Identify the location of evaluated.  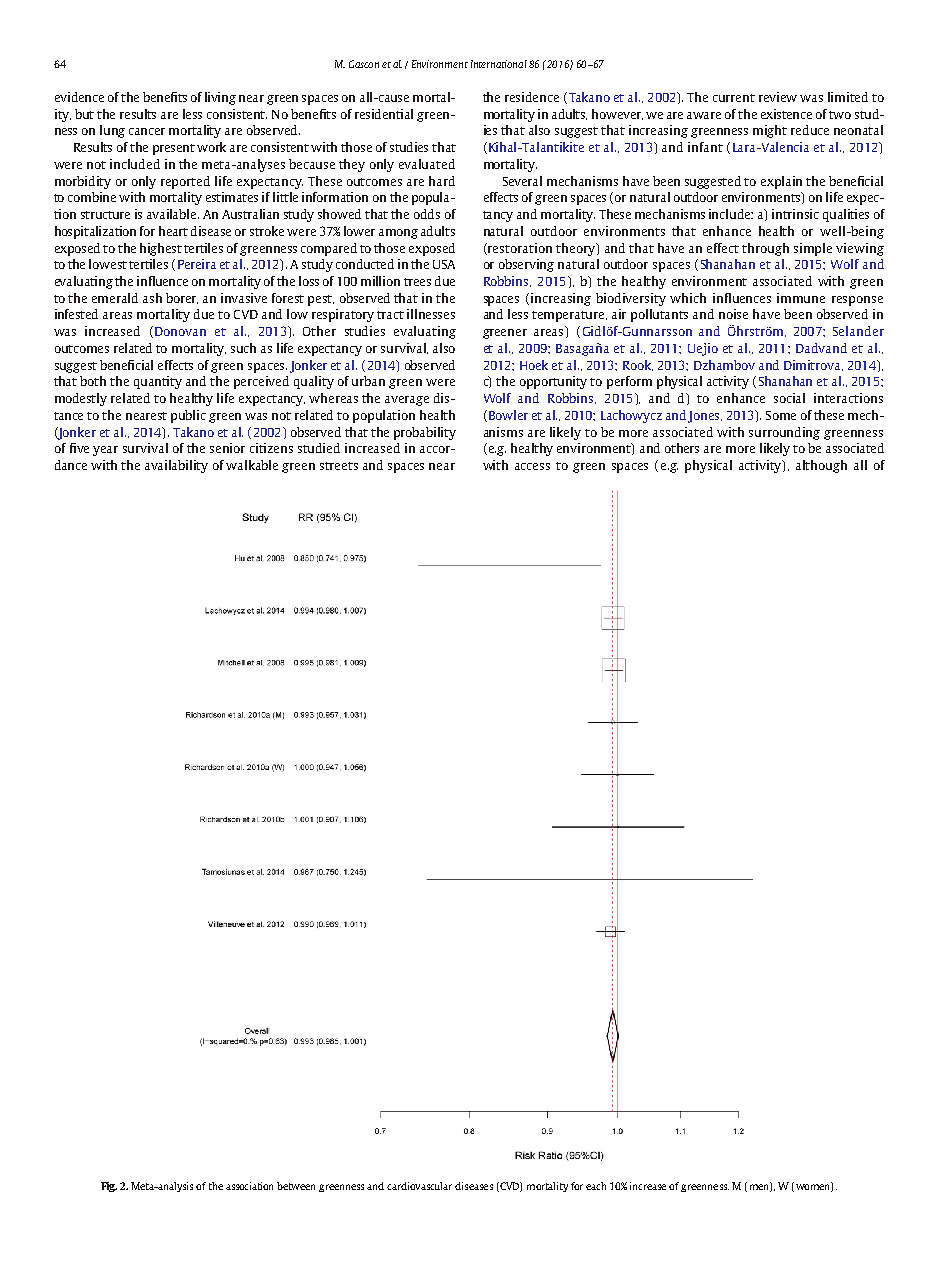
(427, 164).
